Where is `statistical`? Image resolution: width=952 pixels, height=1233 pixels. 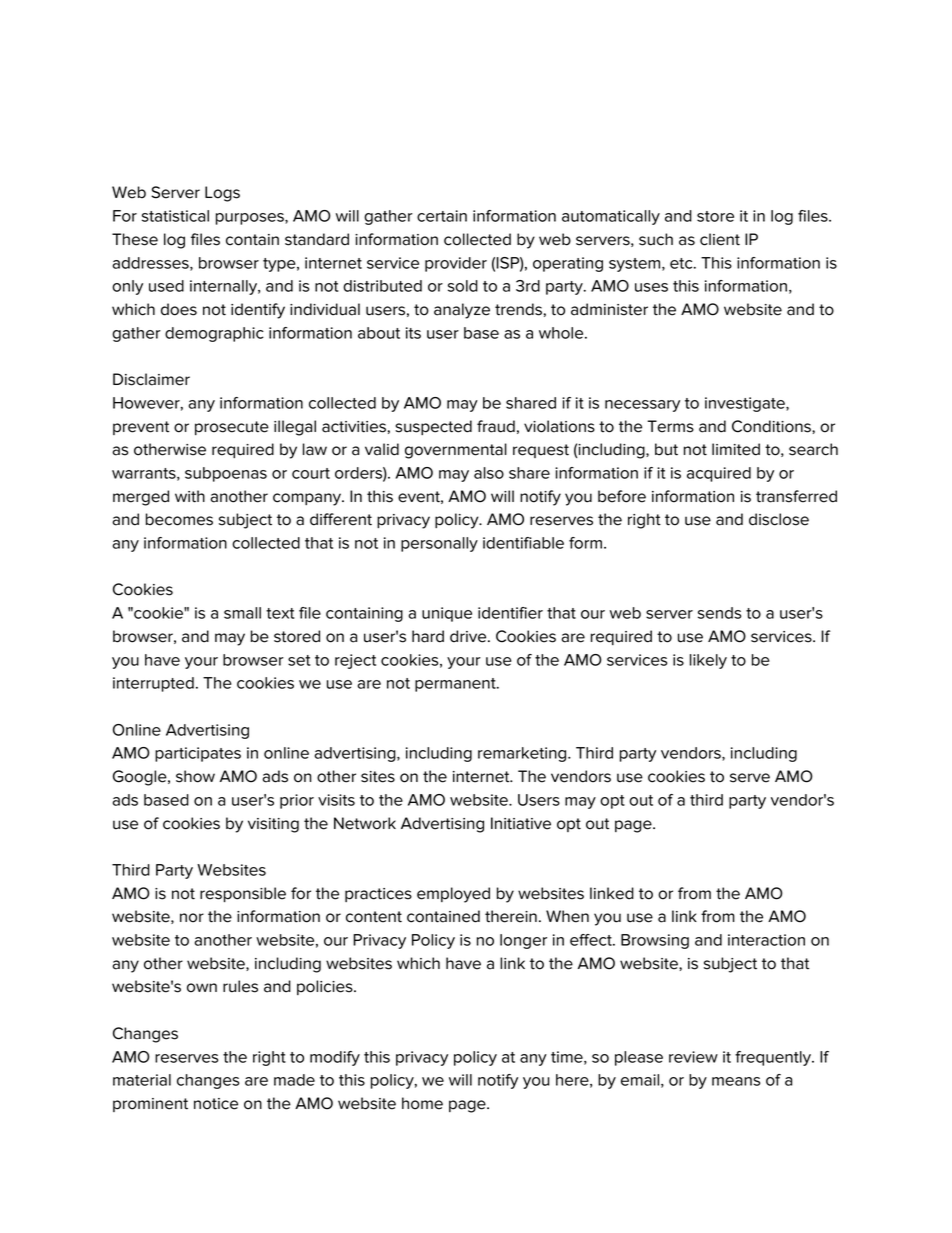
statistical is located at coordinates (175, 216).
